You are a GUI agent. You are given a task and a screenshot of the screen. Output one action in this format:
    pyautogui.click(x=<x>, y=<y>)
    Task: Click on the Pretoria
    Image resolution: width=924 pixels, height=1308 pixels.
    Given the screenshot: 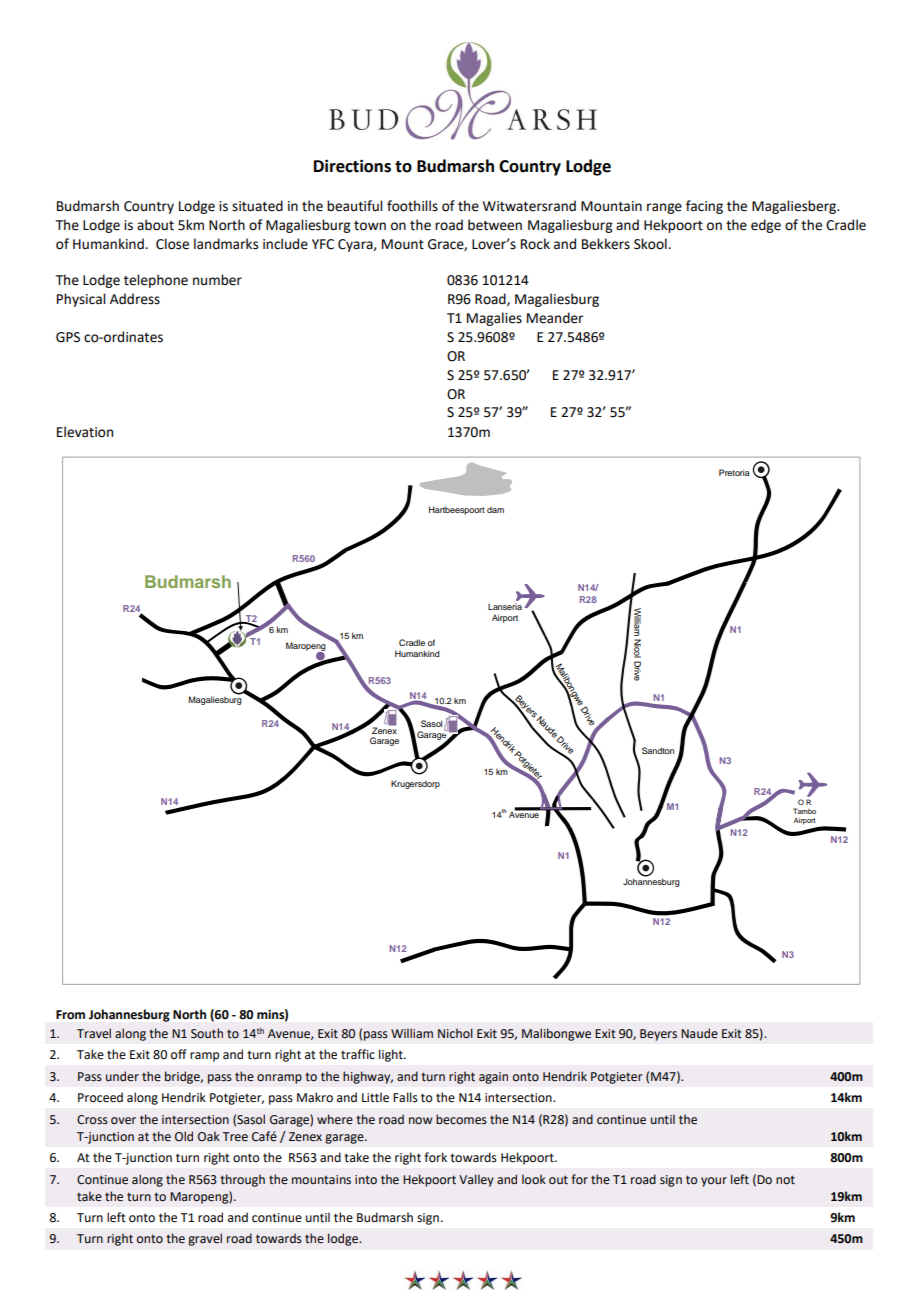 What is the action you would take?
    pyautogui.click(x=734, y=472)
